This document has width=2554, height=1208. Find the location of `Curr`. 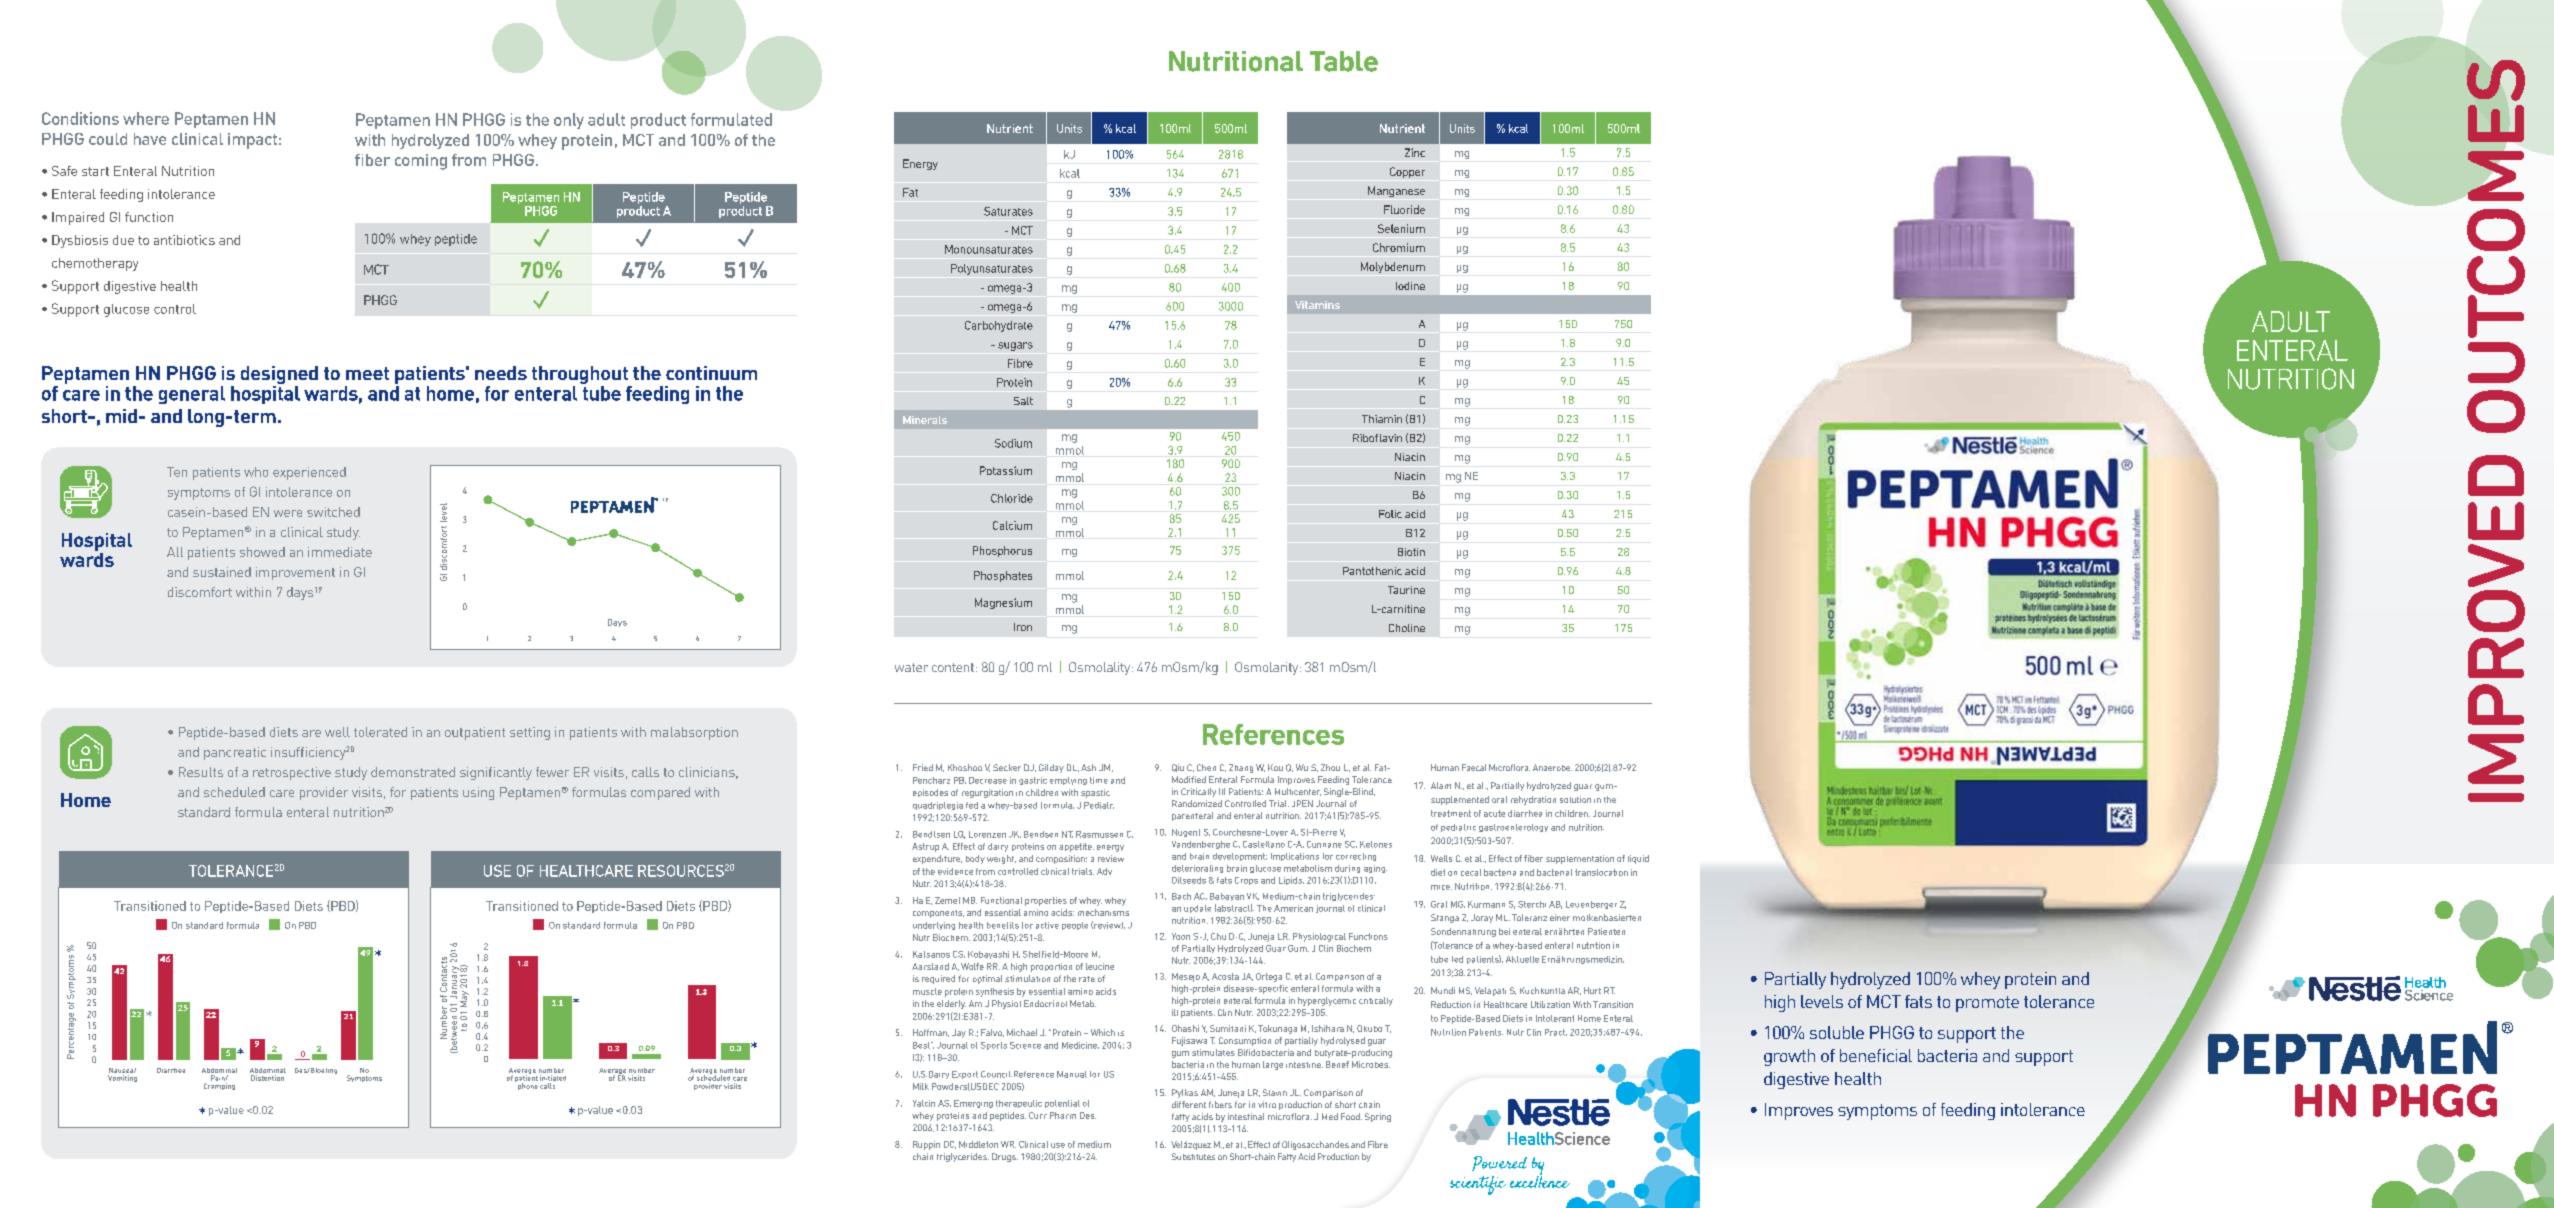

Curr is located at coordinates (1038, 1115).
